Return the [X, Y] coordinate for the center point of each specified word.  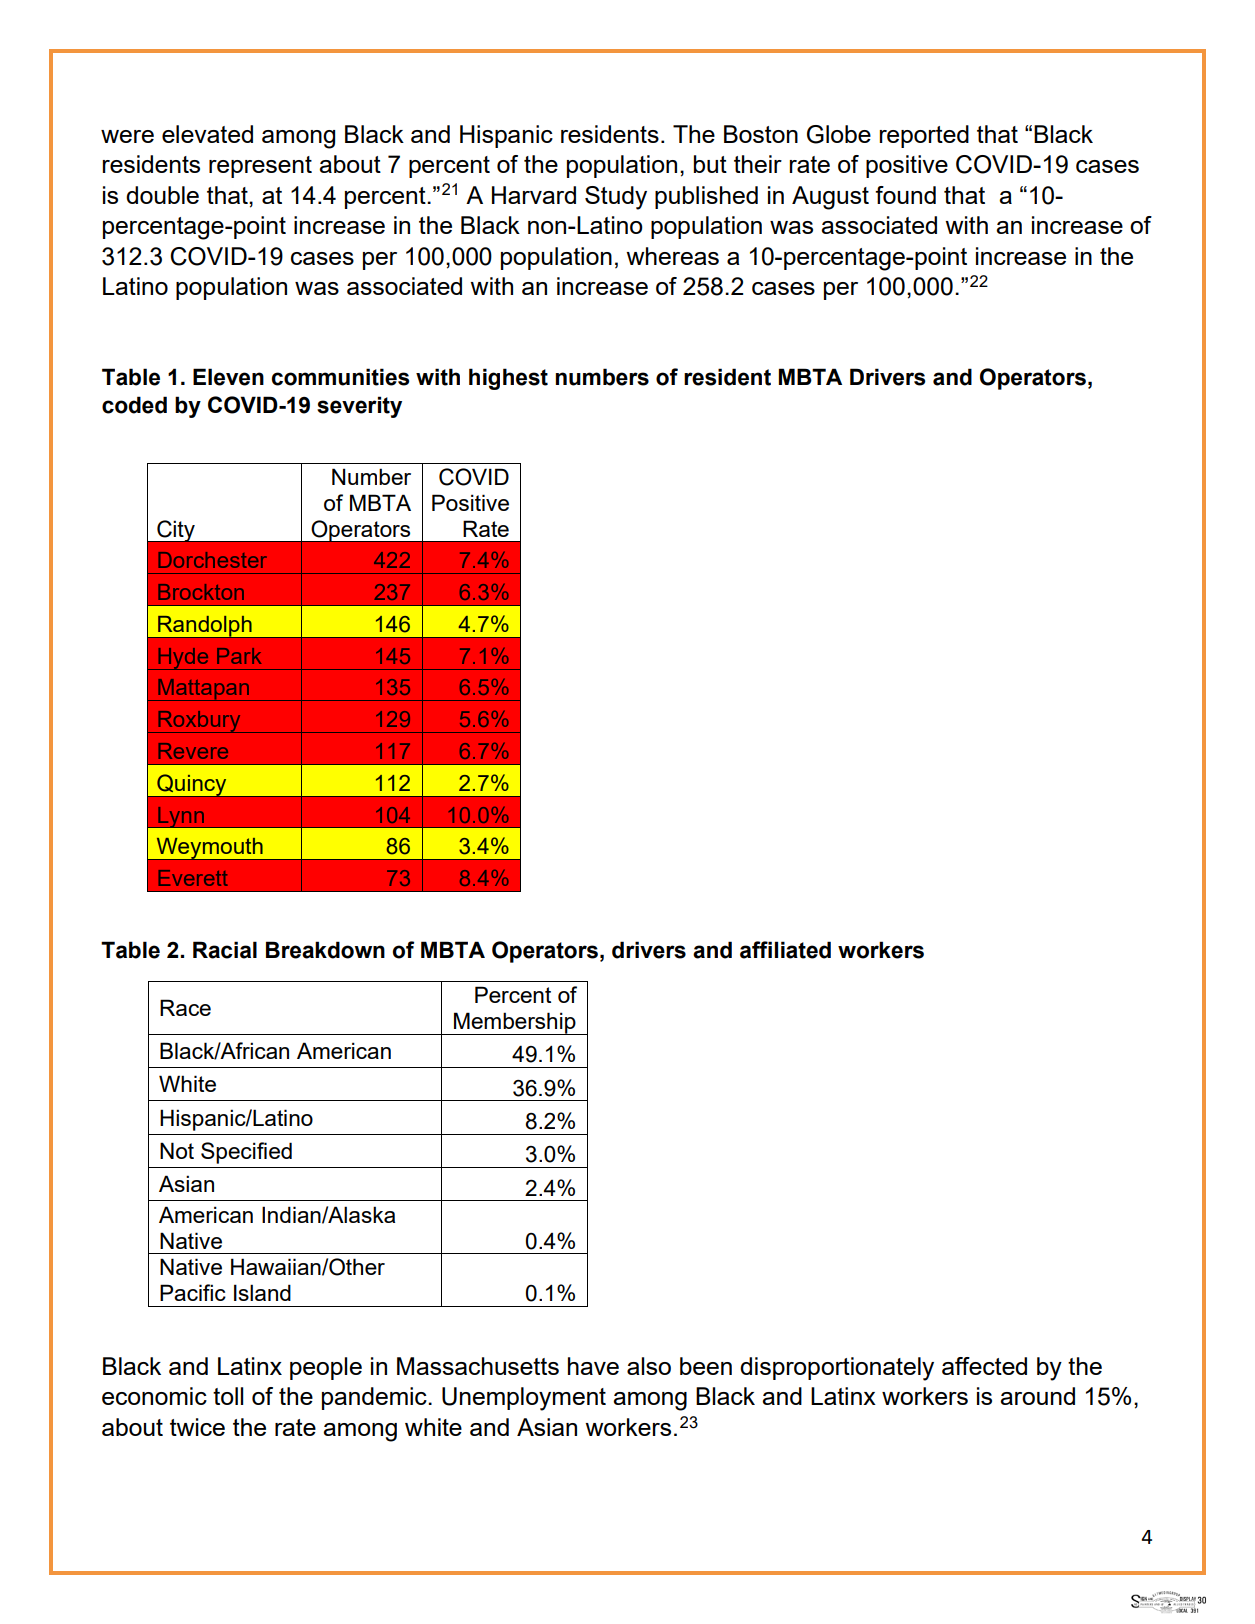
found [905, 195]
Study [616, 198]
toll [228, 1396]
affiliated [785, 950]
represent [260, 167]
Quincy [192, 786]
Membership [515, 1023]
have [593, 1366]
